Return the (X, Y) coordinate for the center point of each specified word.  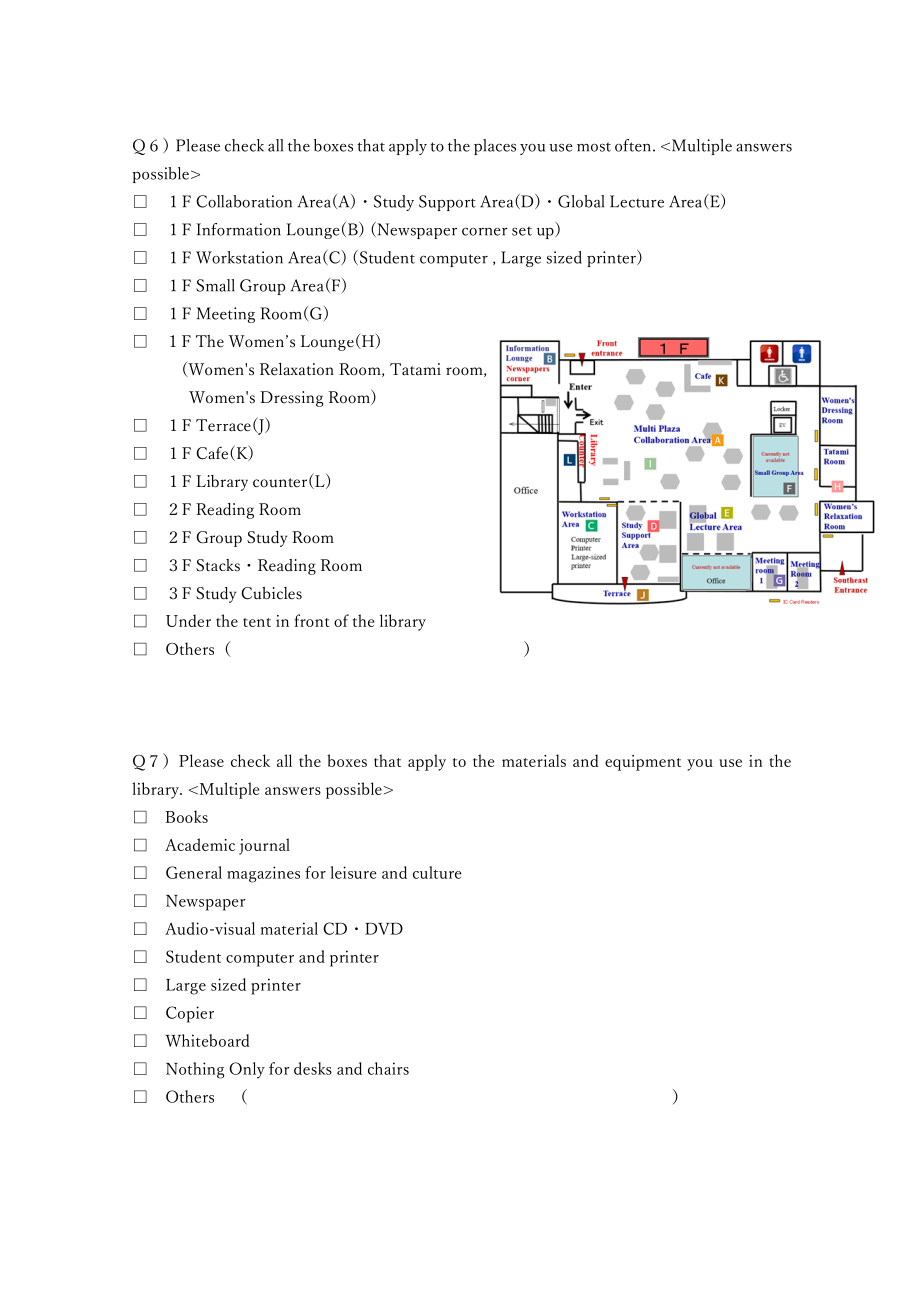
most (594, 147)
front (312, 620)
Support (447, 203)
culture (437, 872)
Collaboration (244, 201)
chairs (388, 1068)
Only (247, 1070)
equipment (643, 763)
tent (257, 622)
